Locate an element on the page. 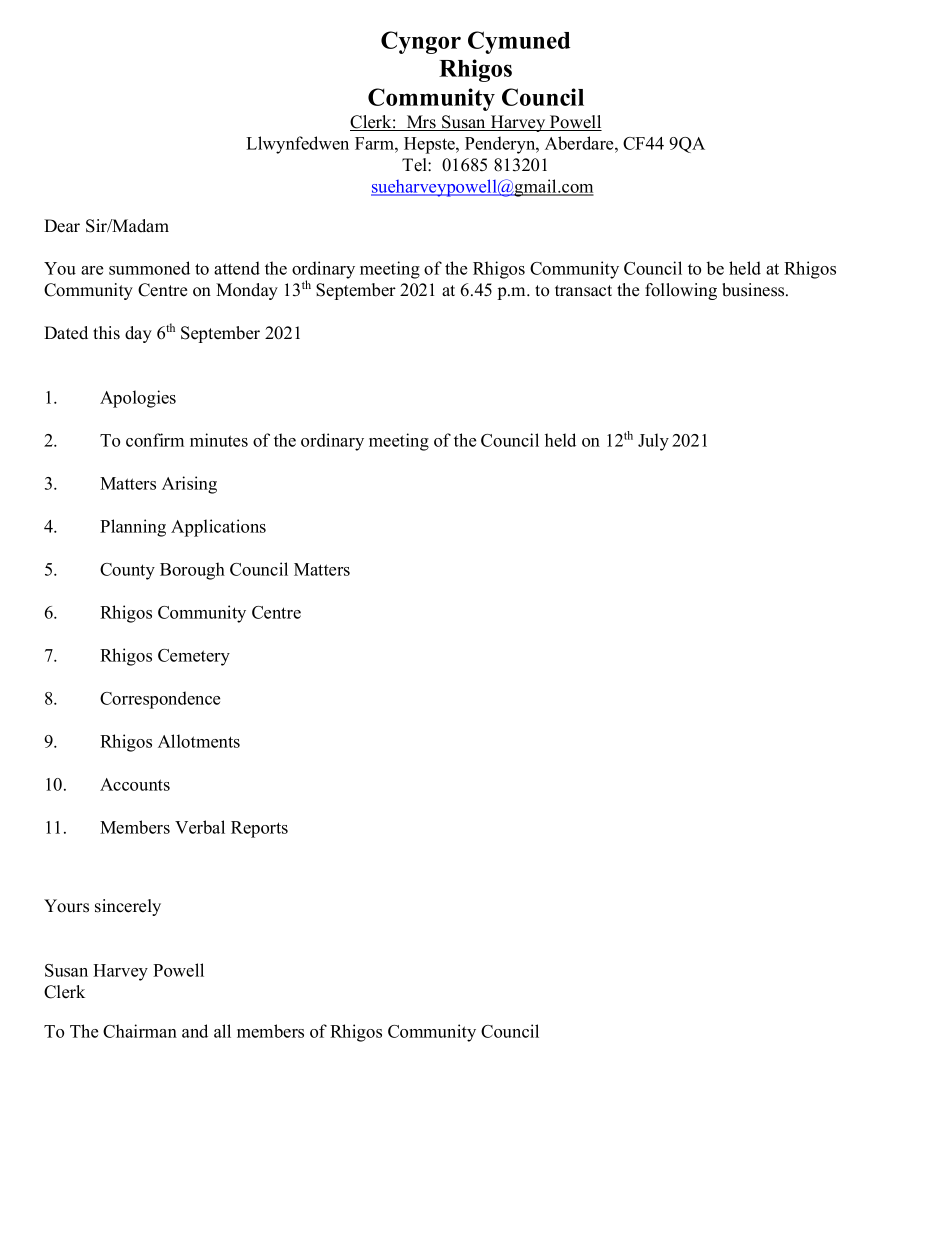 The width and height of the image is (952, 1233). Chairman is located at coordinates (140, 1031).
